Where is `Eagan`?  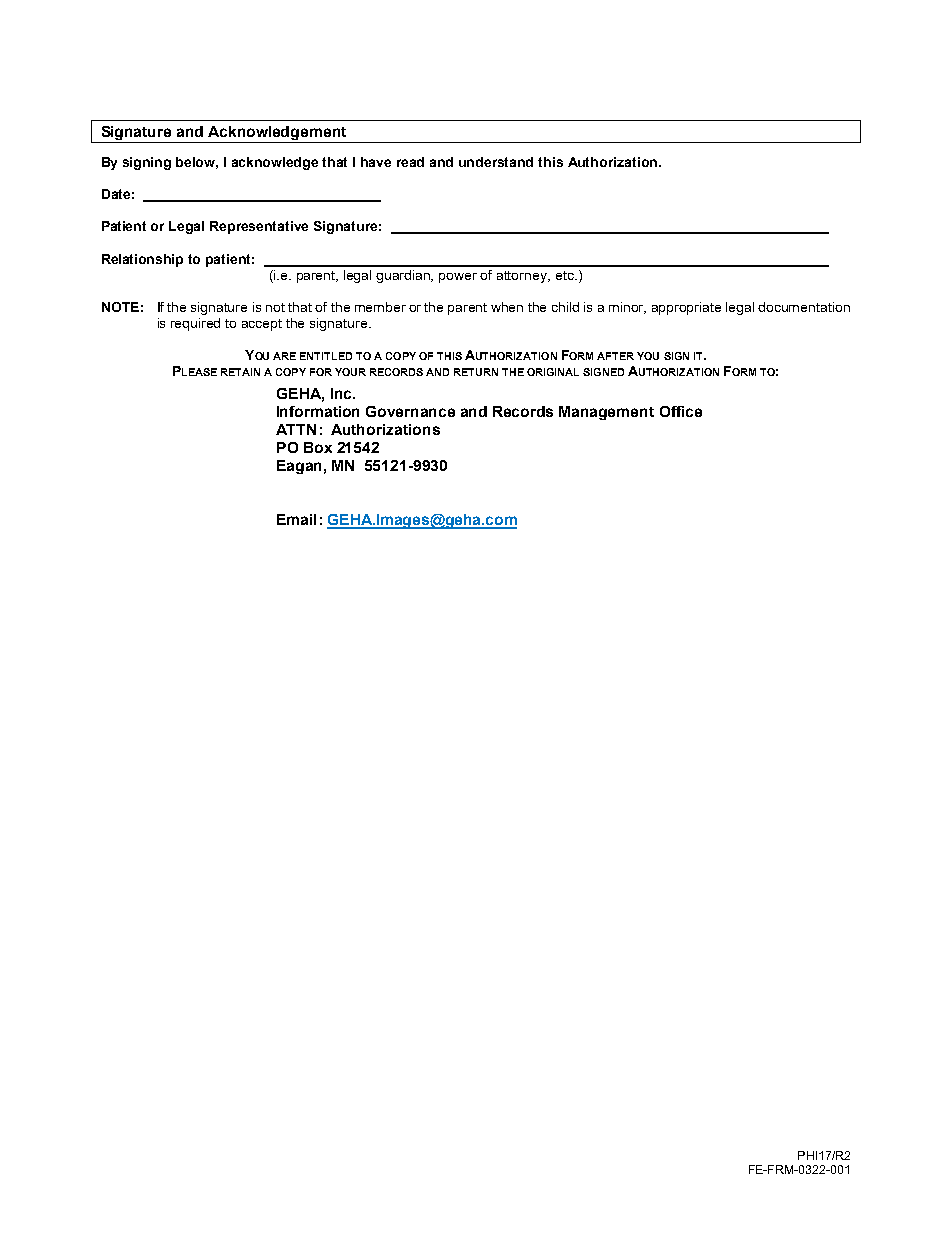
Eagan is located at coordinates (299, 467).
